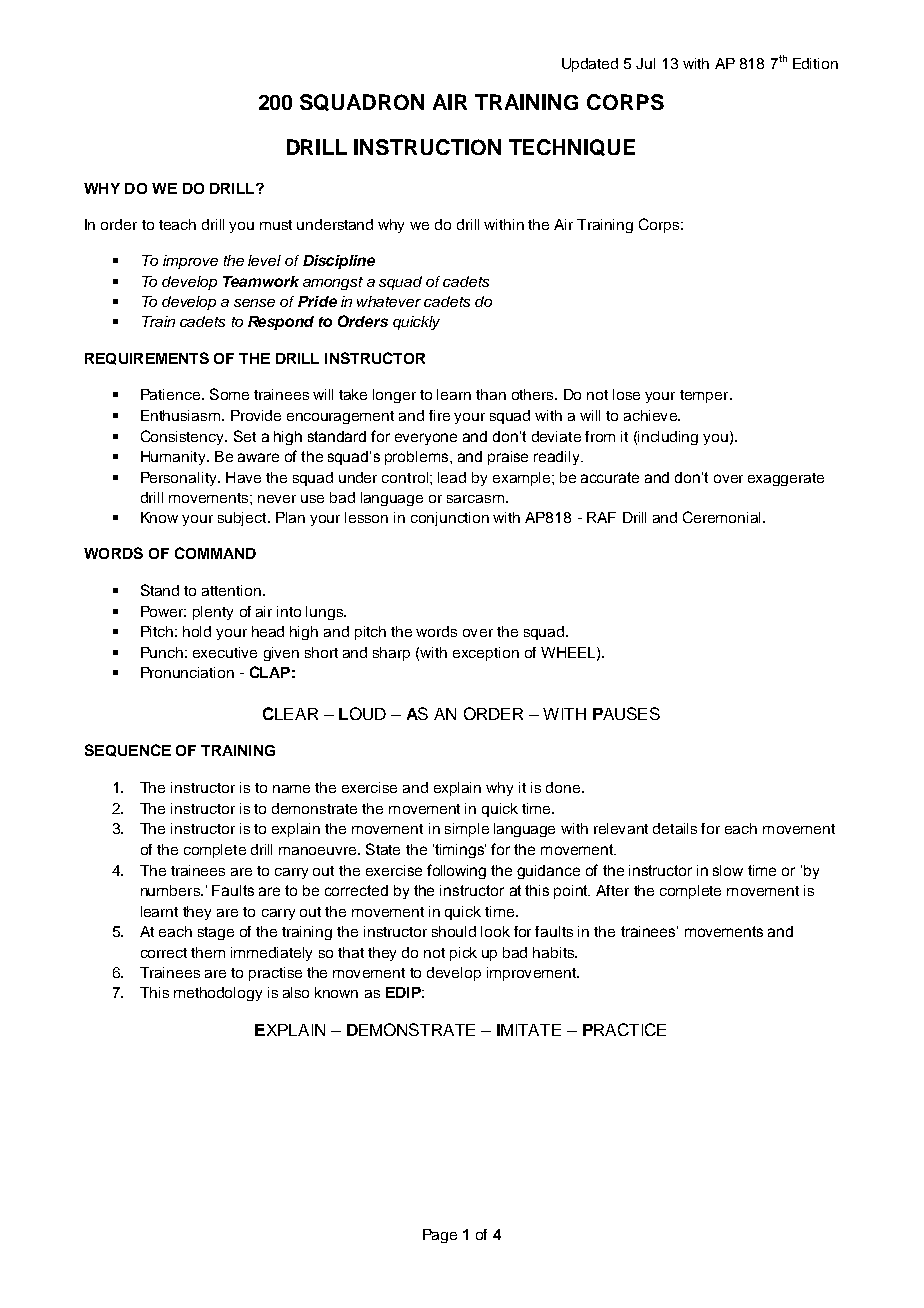  I want to click on INSTRUCTION, so click(427, 147).
